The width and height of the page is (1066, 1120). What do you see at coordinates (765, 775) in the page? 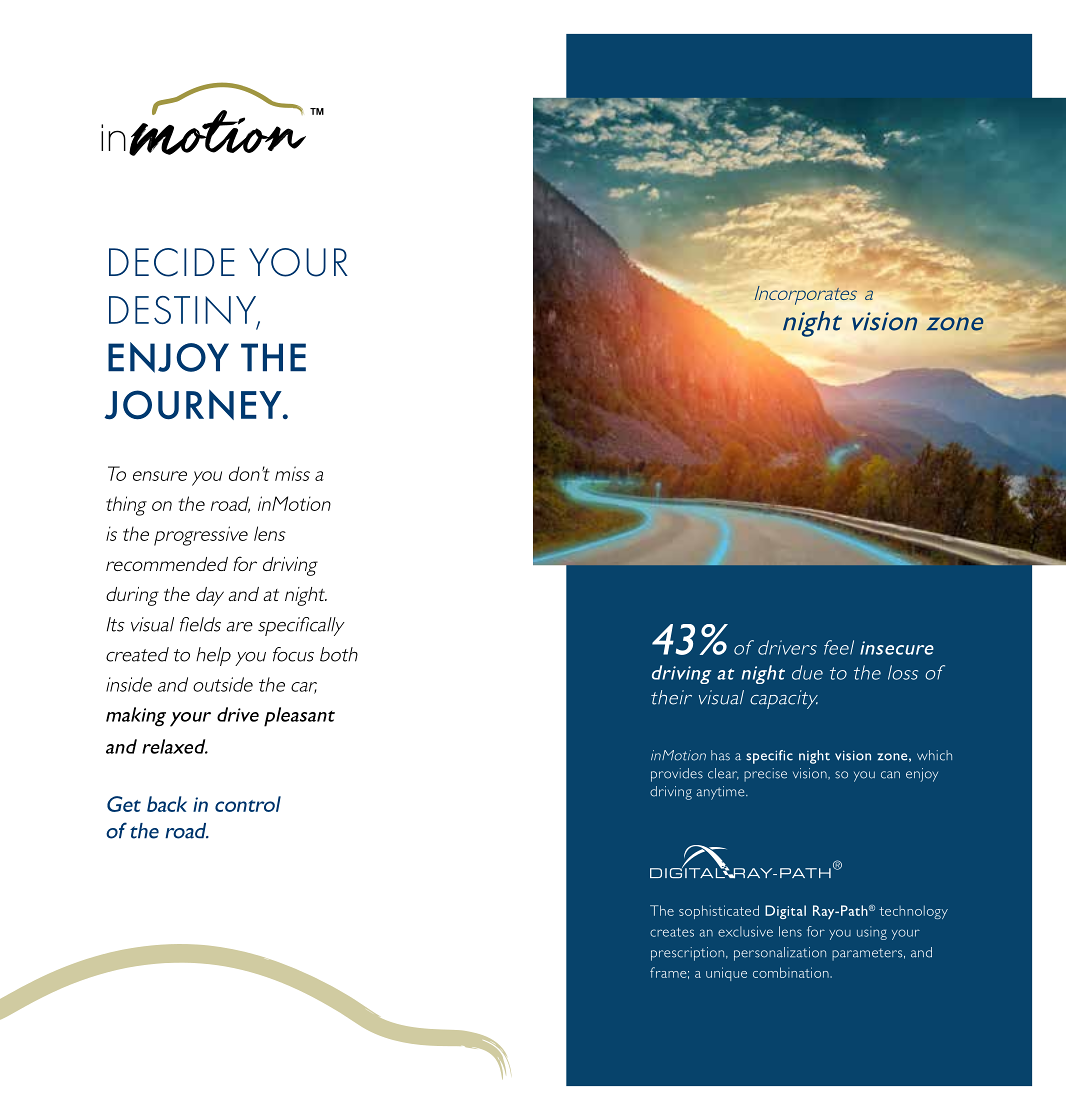
I see `precise` at bounding box center [765, 775].
